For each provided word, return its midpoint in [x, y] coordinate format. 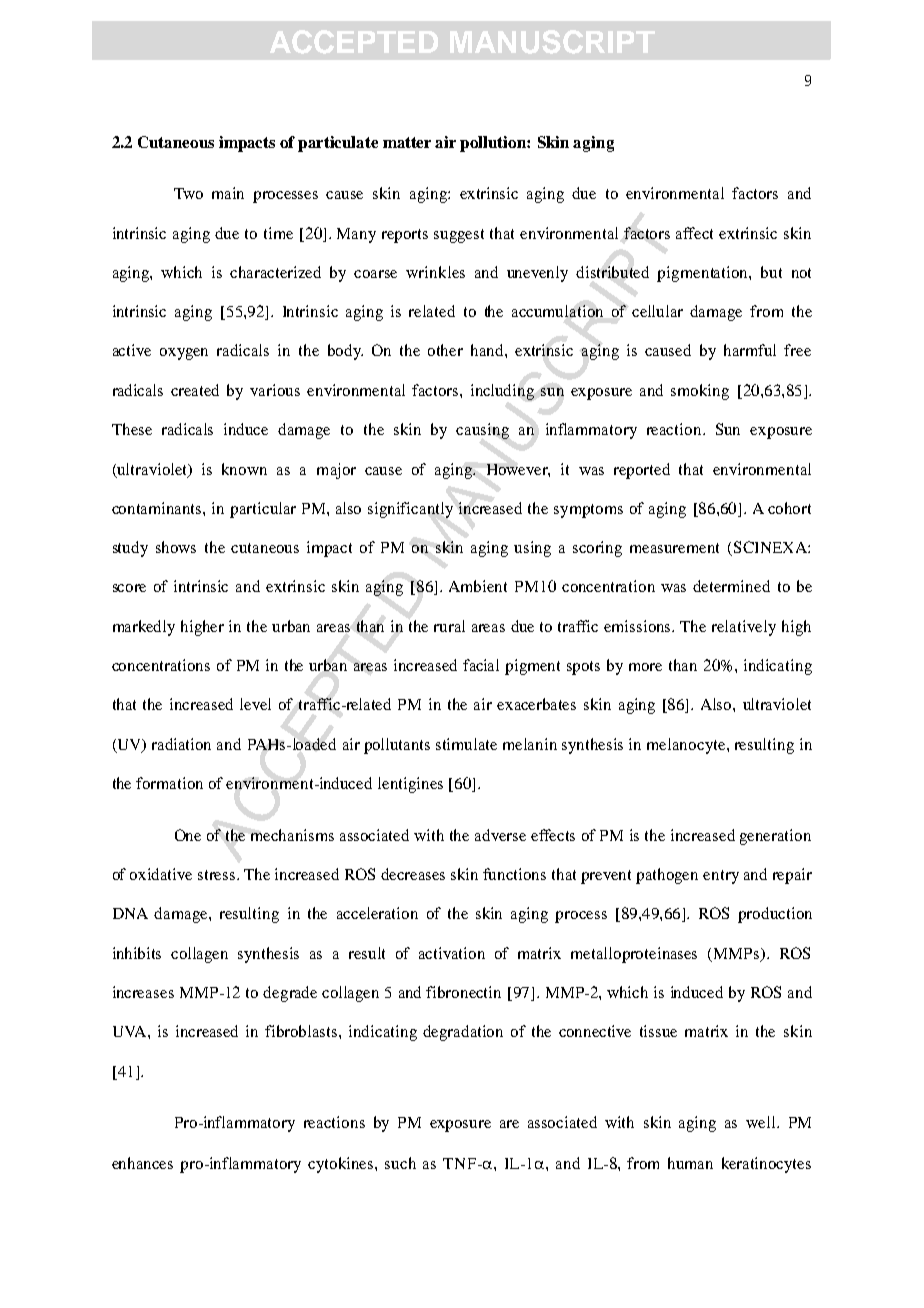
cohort [789, 508]
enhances [142, 1163]
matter [407, 142]
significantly [410, 510]
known [244, 469]
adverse [500, 835]
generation [775, 837]
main [228, 193]
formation [169, 783]
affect [694, 233]
